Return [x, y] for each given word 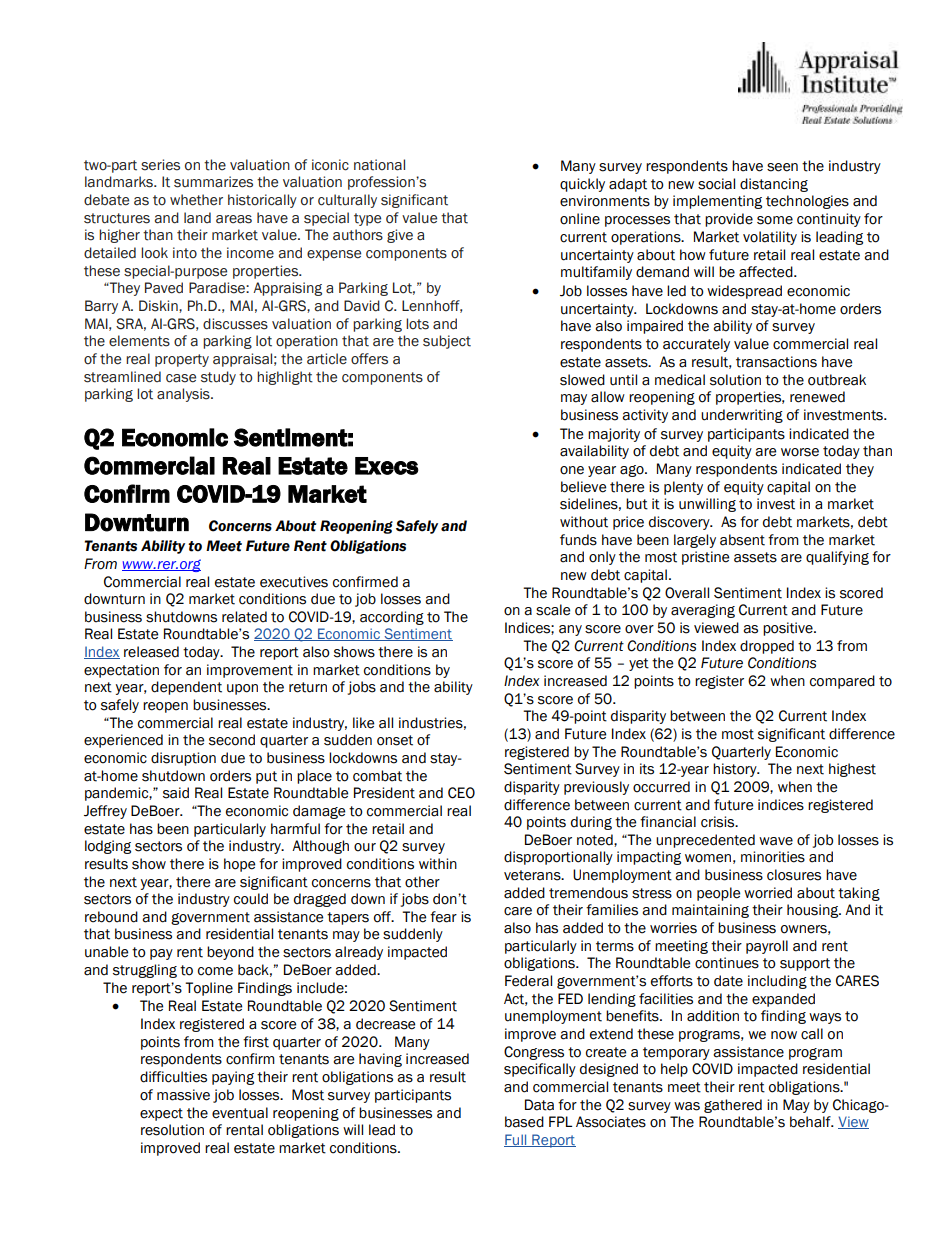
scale [553, 610]
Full [516, 1140]
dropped [767, 647]
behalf [811, 1122]
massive [183, 1095]
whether [196, 200]
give [400, 236]
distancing [774, 185]
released [151, 652]
